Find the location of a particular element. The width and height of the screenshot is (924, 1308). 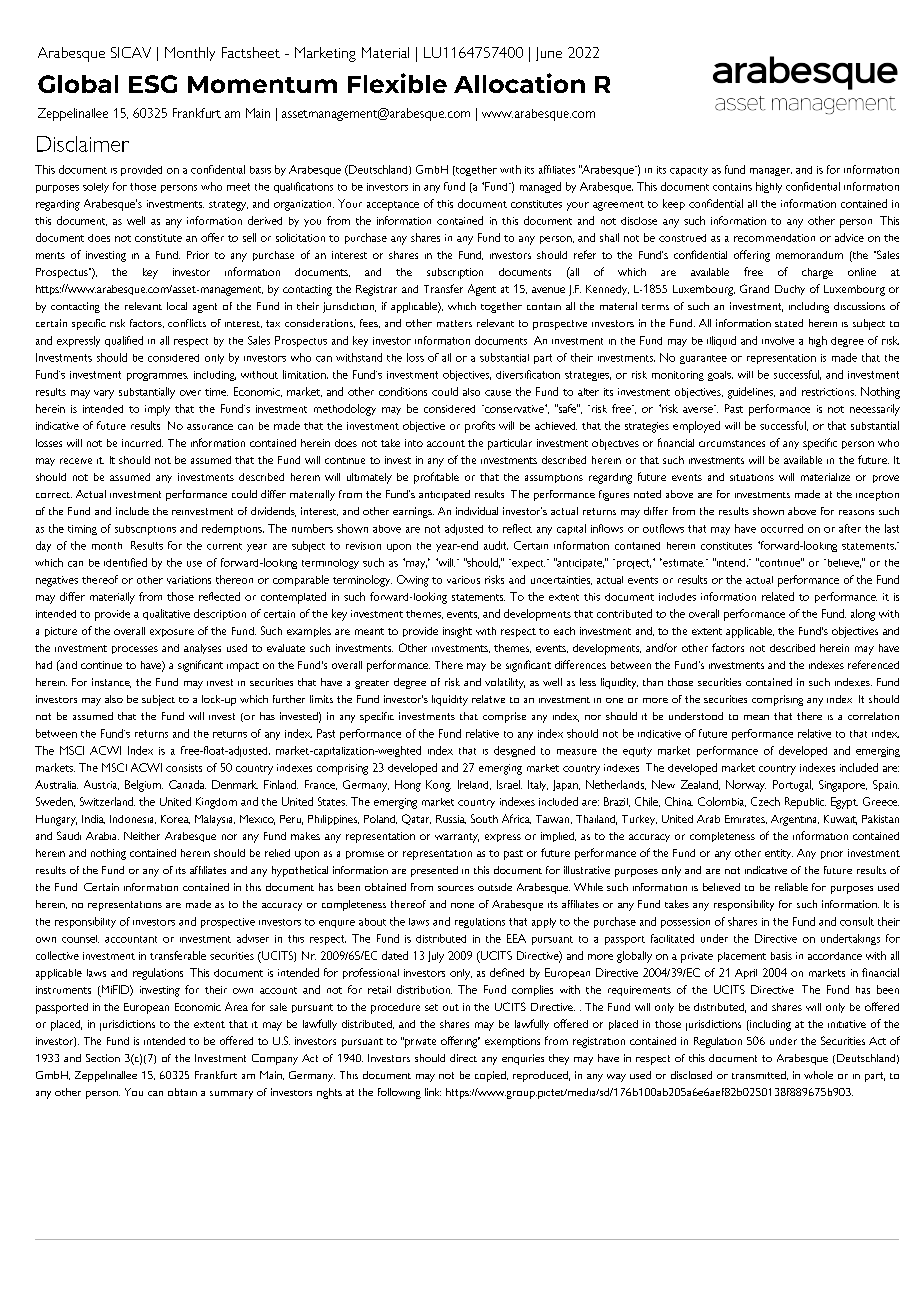

consists is located at coordinates (184, 768).
